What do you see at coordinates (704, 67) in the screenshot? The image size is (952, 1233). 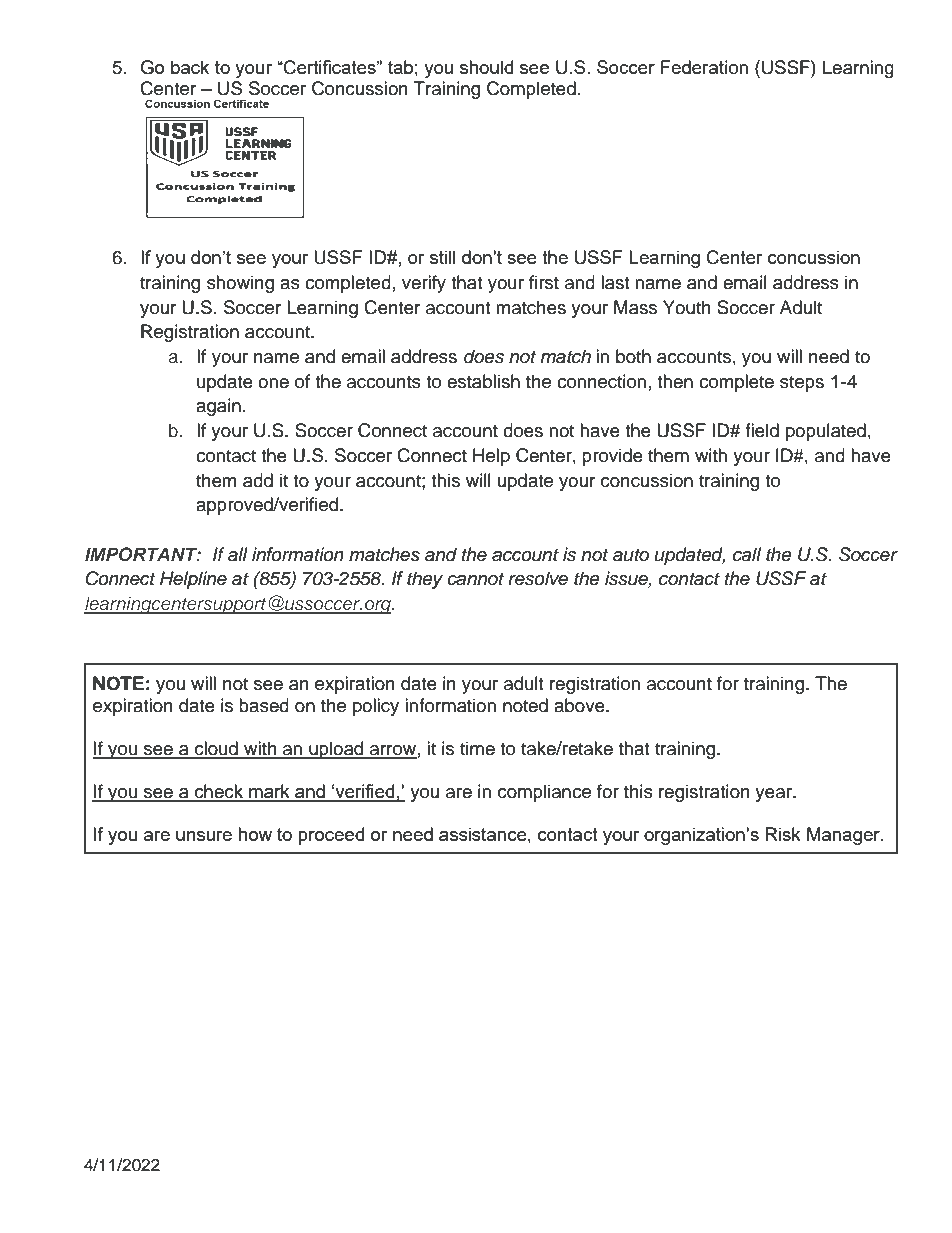 I see `Federation` at bounding box center [704, 67].
